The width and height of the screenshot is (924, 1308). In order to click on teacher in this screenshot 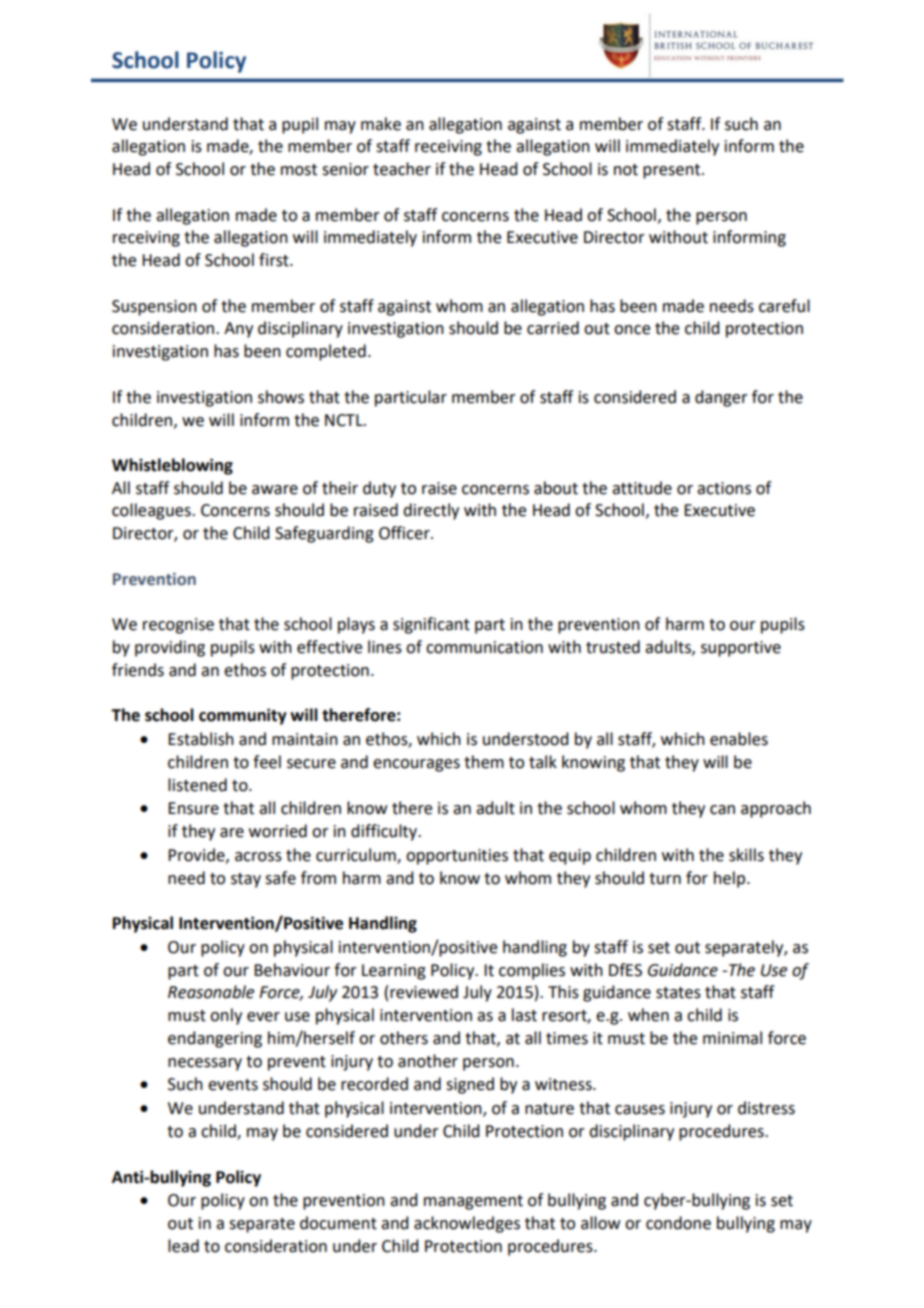, I will do `click(402, 169)`.
